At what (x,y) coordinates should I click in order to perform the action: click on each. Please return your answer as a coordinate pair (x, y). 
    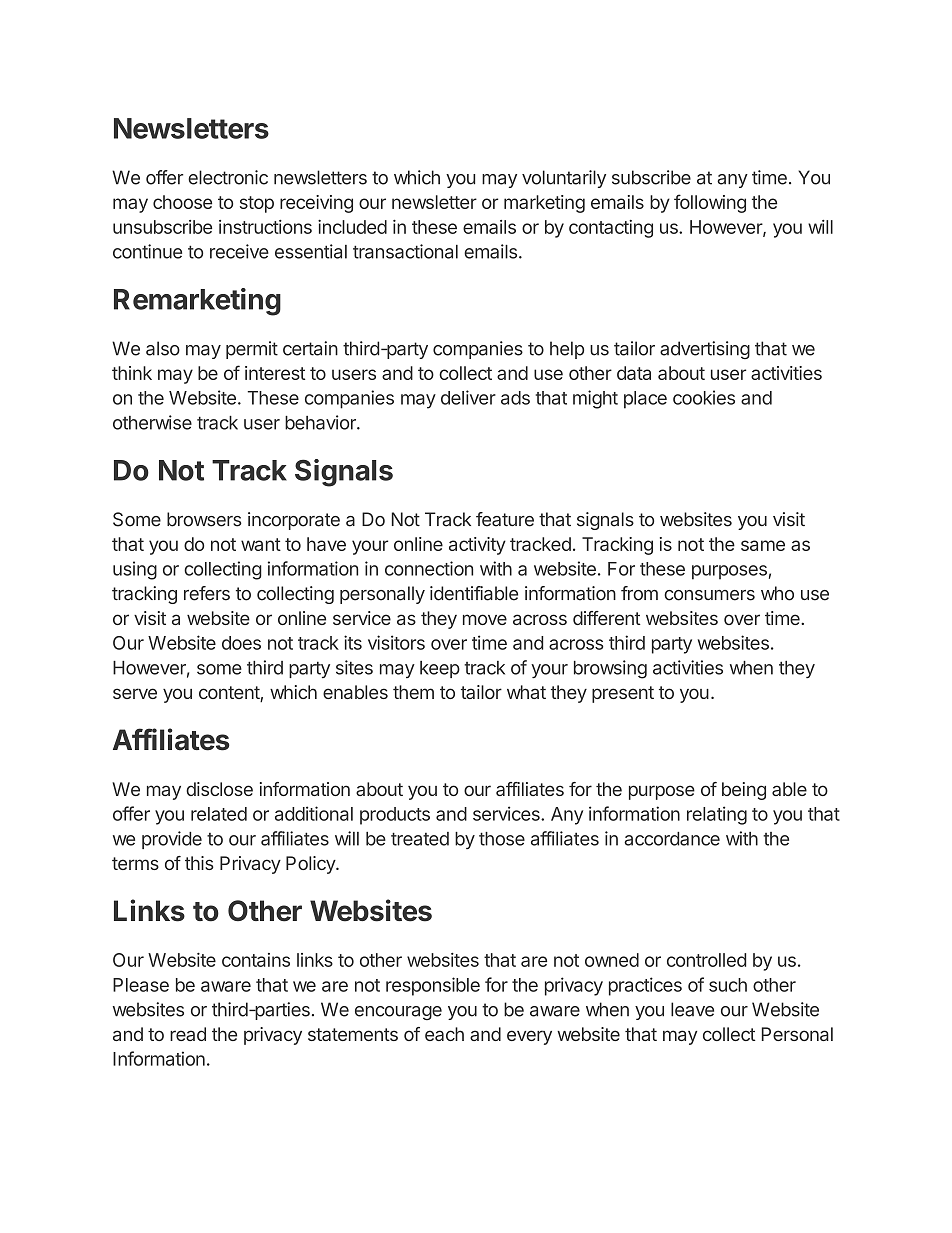
    Looking at the image, I should click on (444, 1034).
